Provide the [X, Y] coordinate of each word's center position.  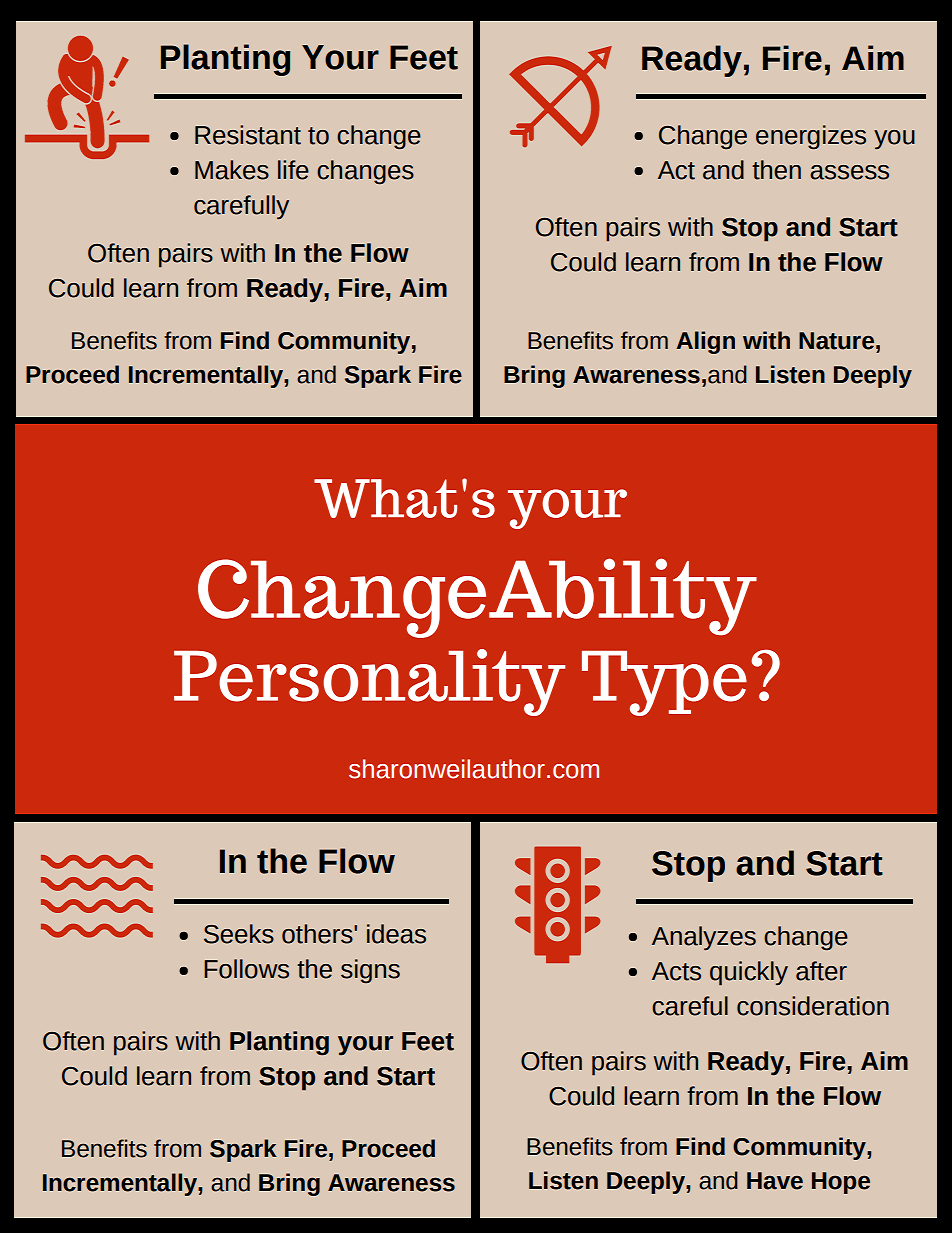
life [293, 170]
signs [370, 971]
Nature [836, 341]
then [776, 170]
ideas [396, 934]
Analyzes [704, 938]
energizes [811, 137]
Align [705, 342]
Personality [370, 682]
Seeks [239, 934]
